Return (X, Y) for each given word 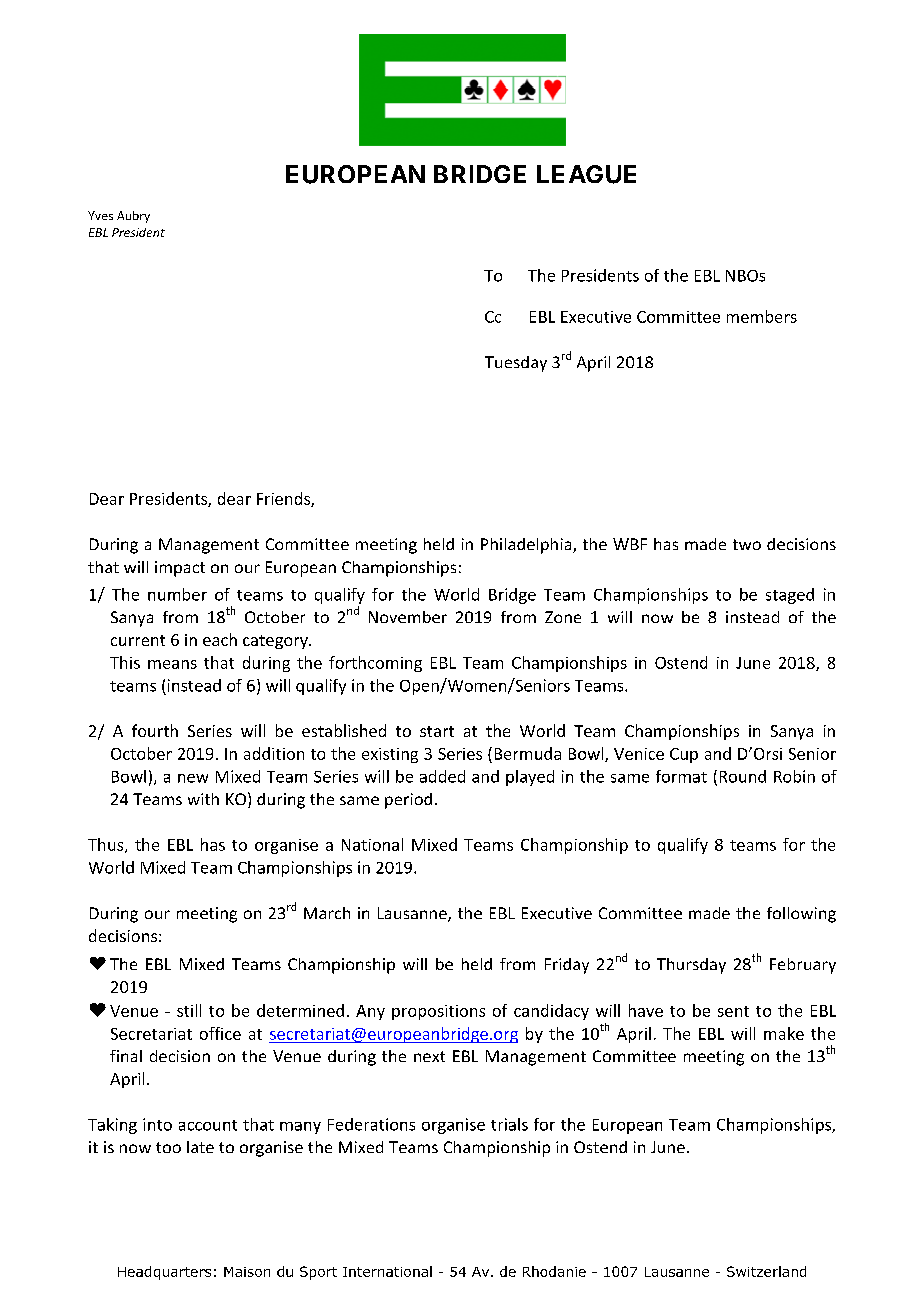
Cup (684, 755)
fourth (155, 730)
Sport (318, 1273)
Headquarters (164, 1273)
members (762, 316)
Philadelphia (527, 546)
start (437, 731)
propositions (438, 1012)
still (189, 1010)
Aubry (133, 217)
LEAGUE (586, 174)
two (747, 544)
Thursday (691, 966)
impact (180, 569)
